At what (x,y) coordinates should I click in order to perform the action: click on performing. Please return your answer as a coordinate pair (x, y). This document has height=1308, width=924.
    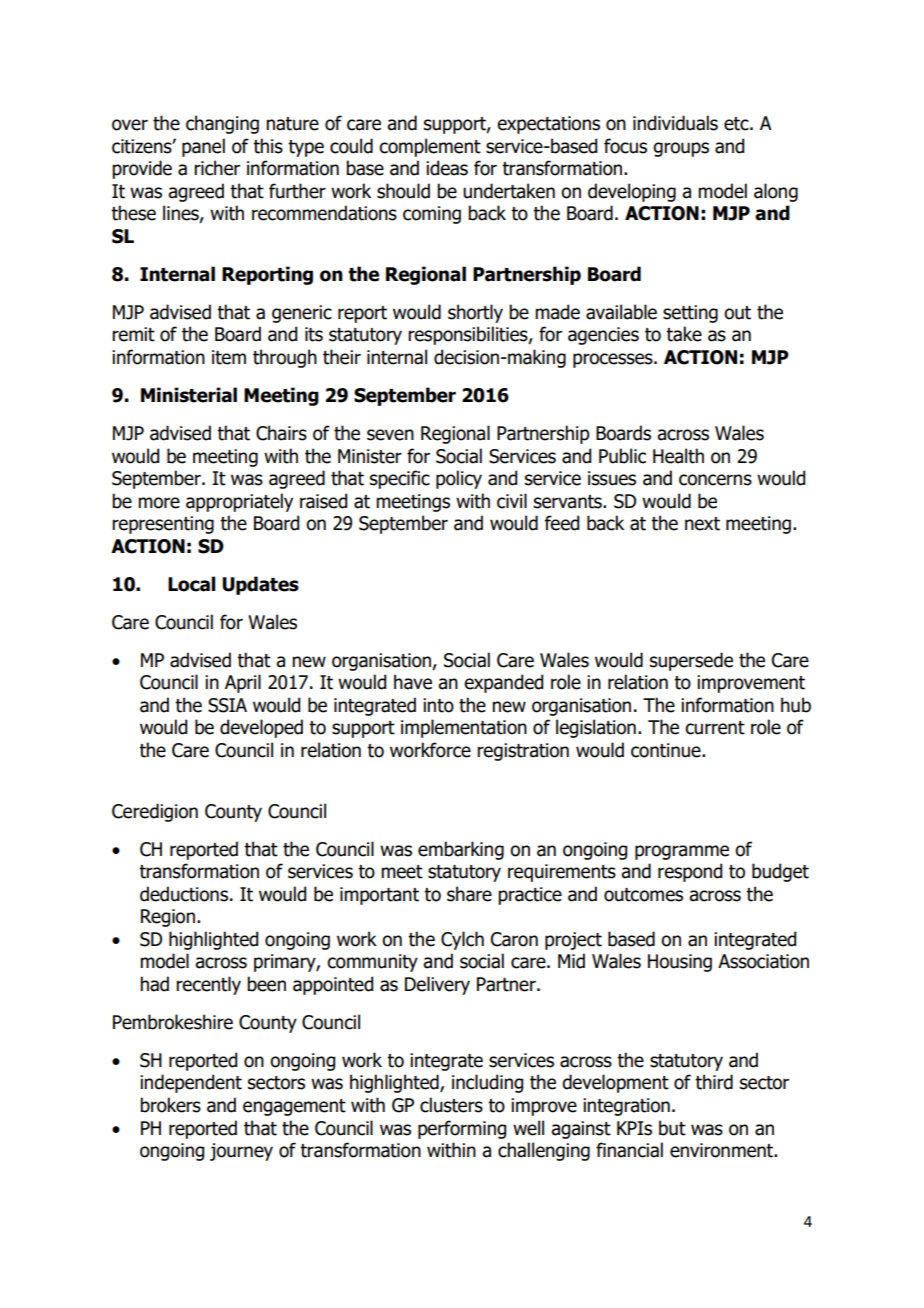
    Looking at the image, I should click on (462, 1129).
